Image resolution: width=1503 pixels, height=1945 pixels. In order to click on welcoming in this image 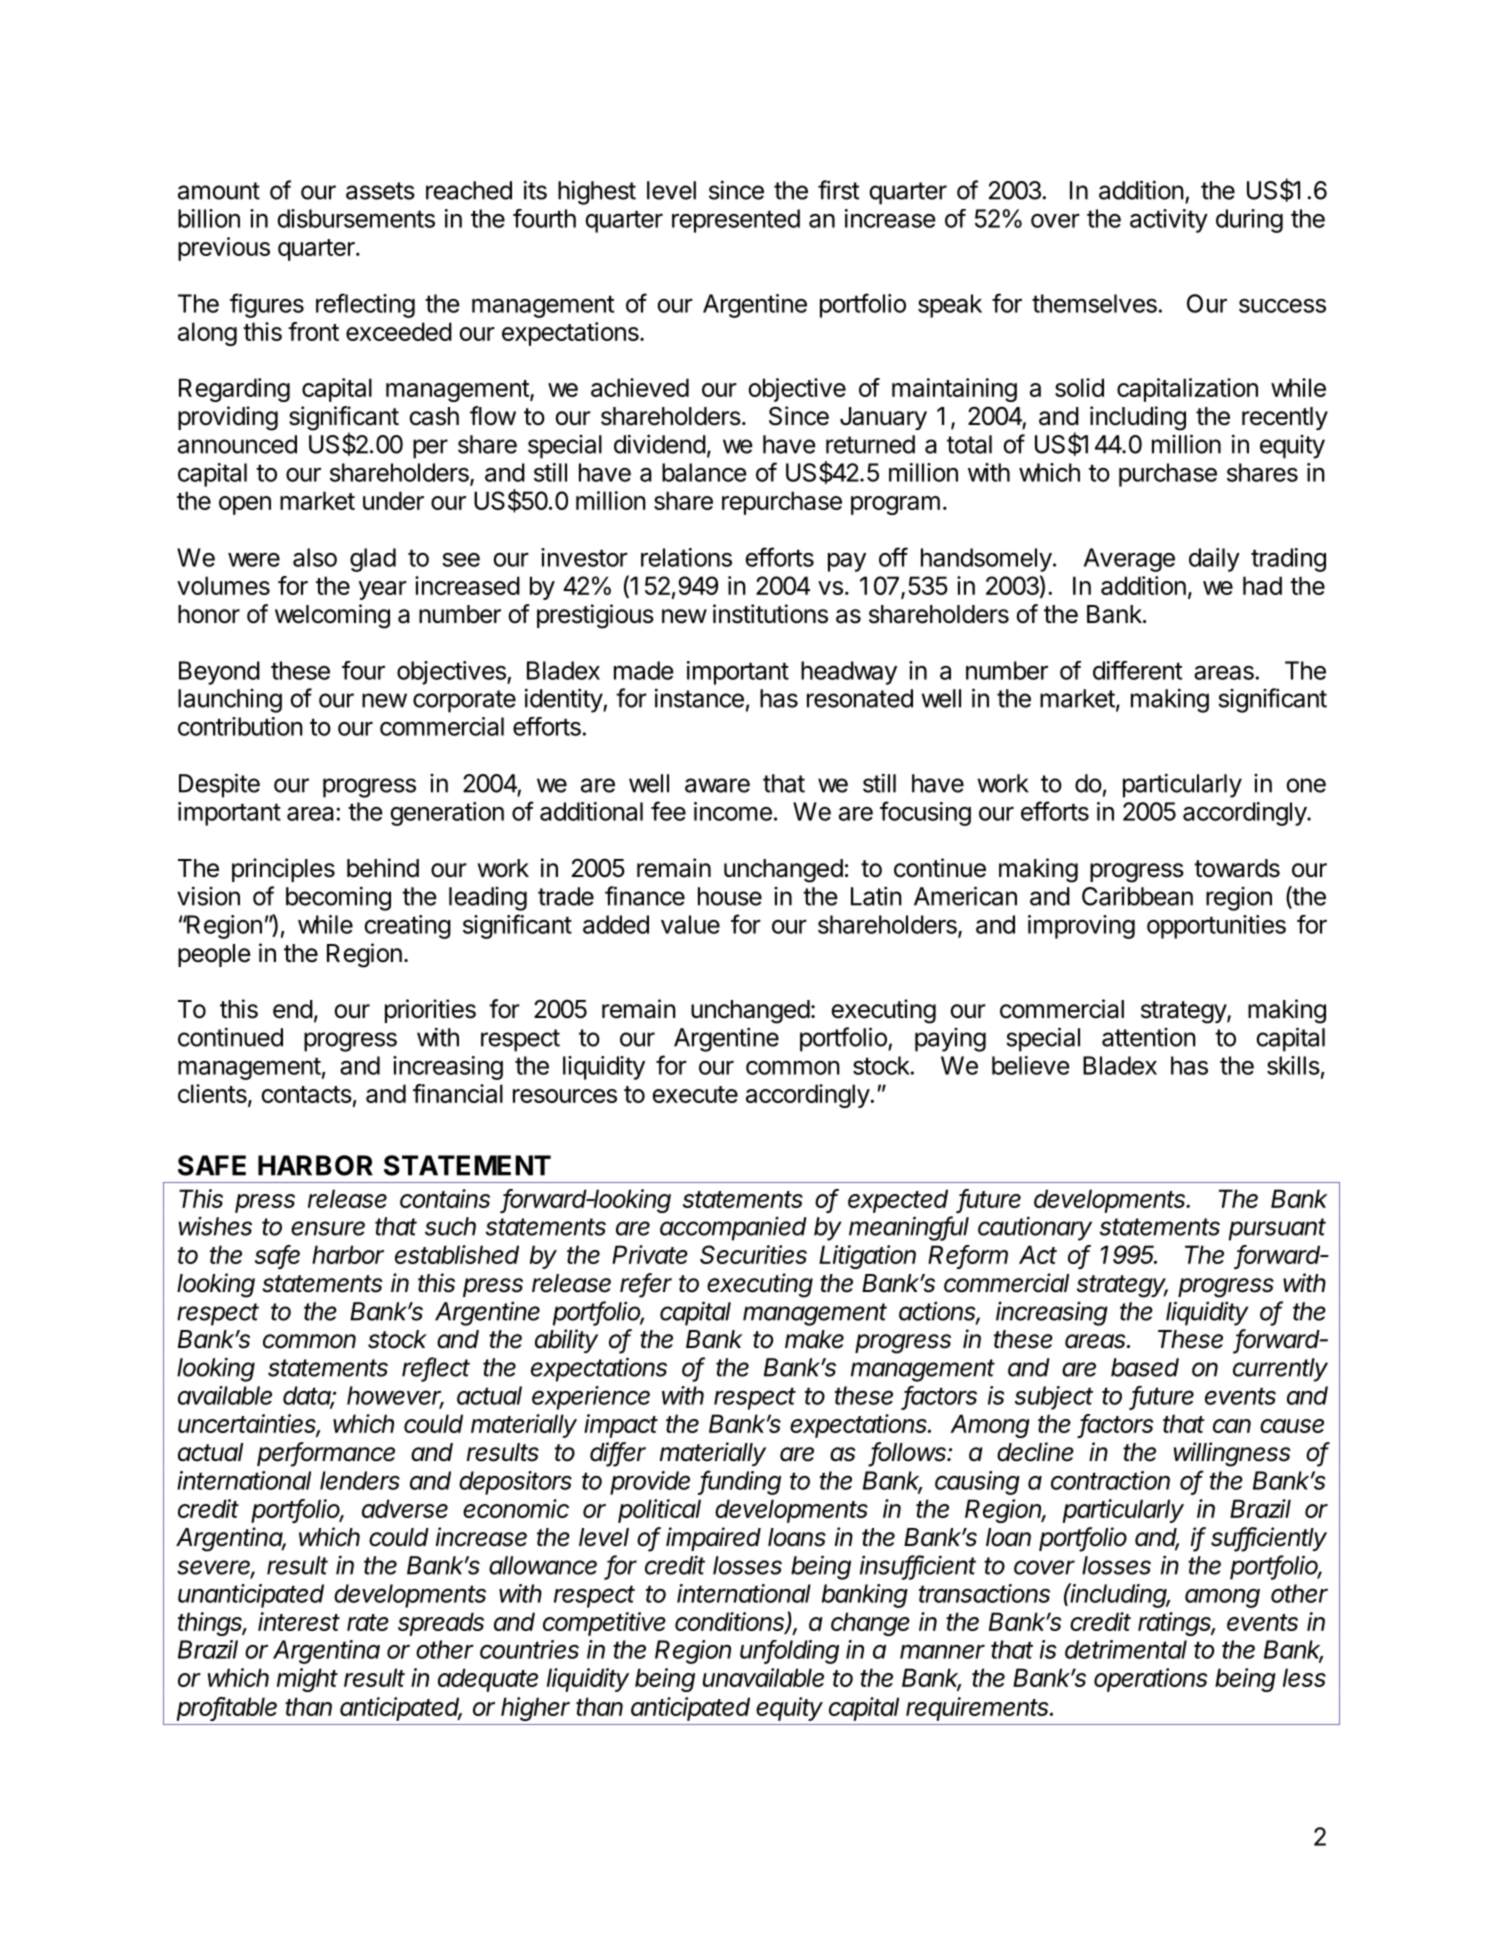, I will do `click(332, 616)`.
